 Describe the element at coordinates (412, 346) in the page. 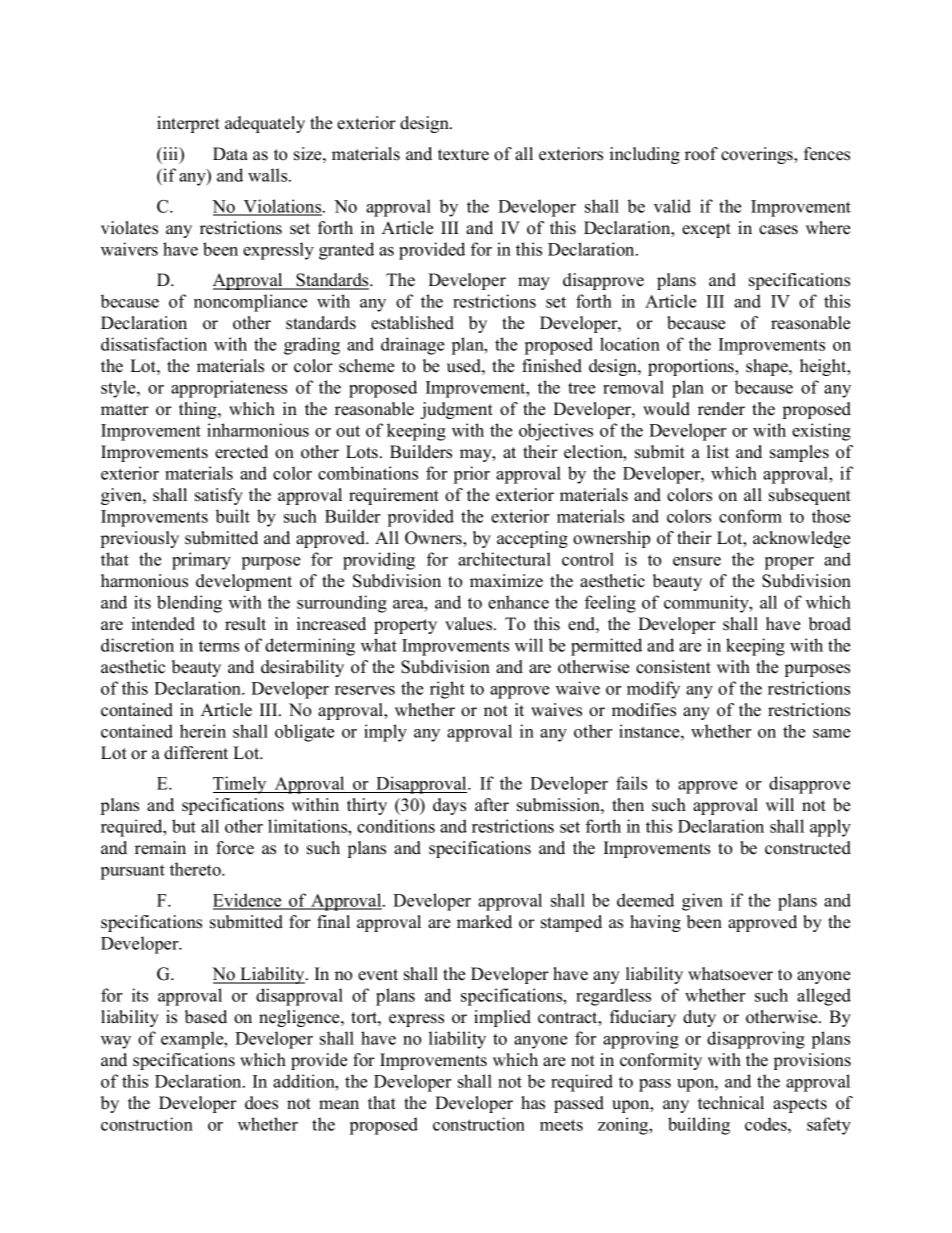

I see `drainage` at that location.
